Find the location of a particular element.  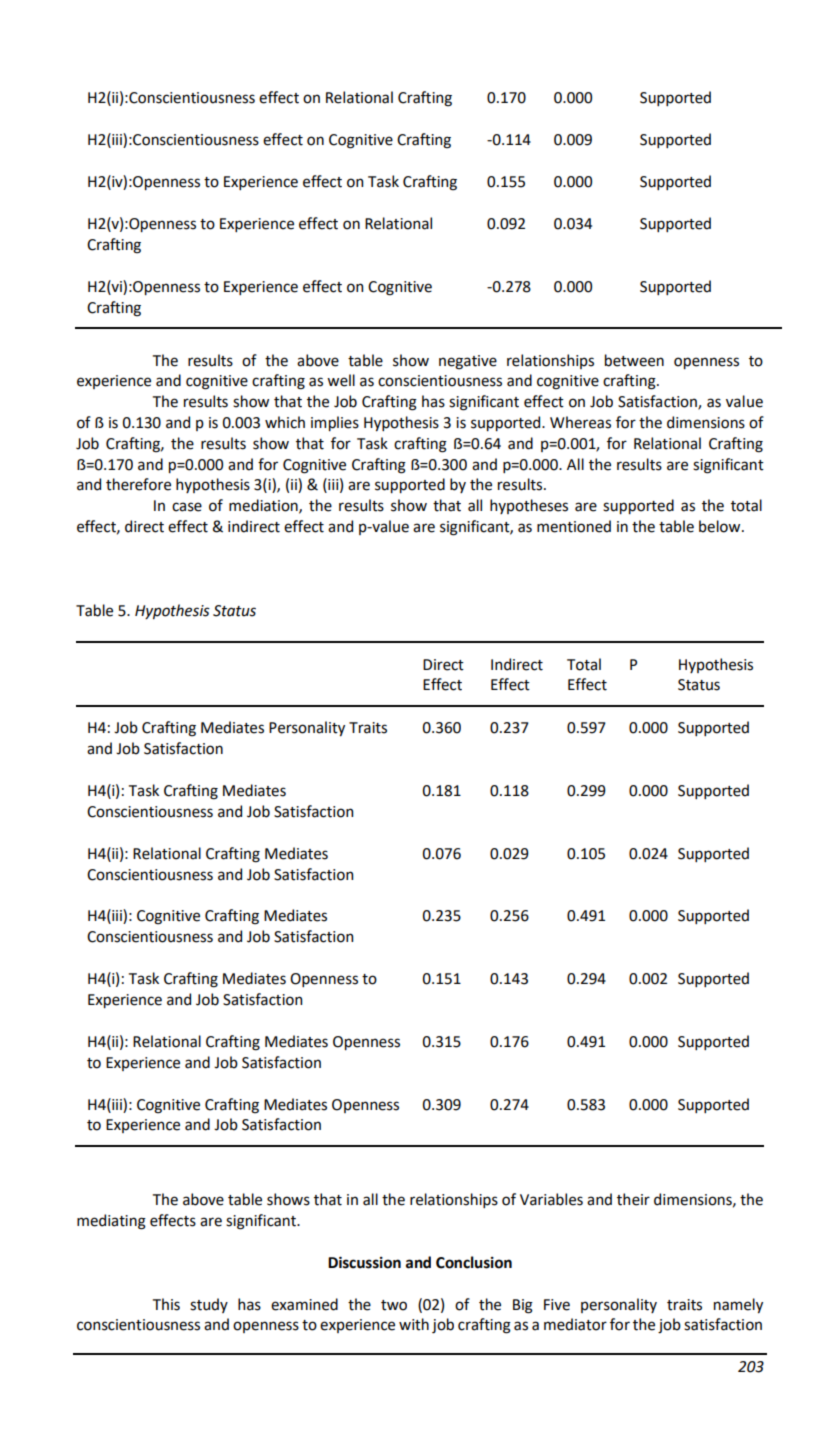

mentioned is located at coordinates (574, 526).
